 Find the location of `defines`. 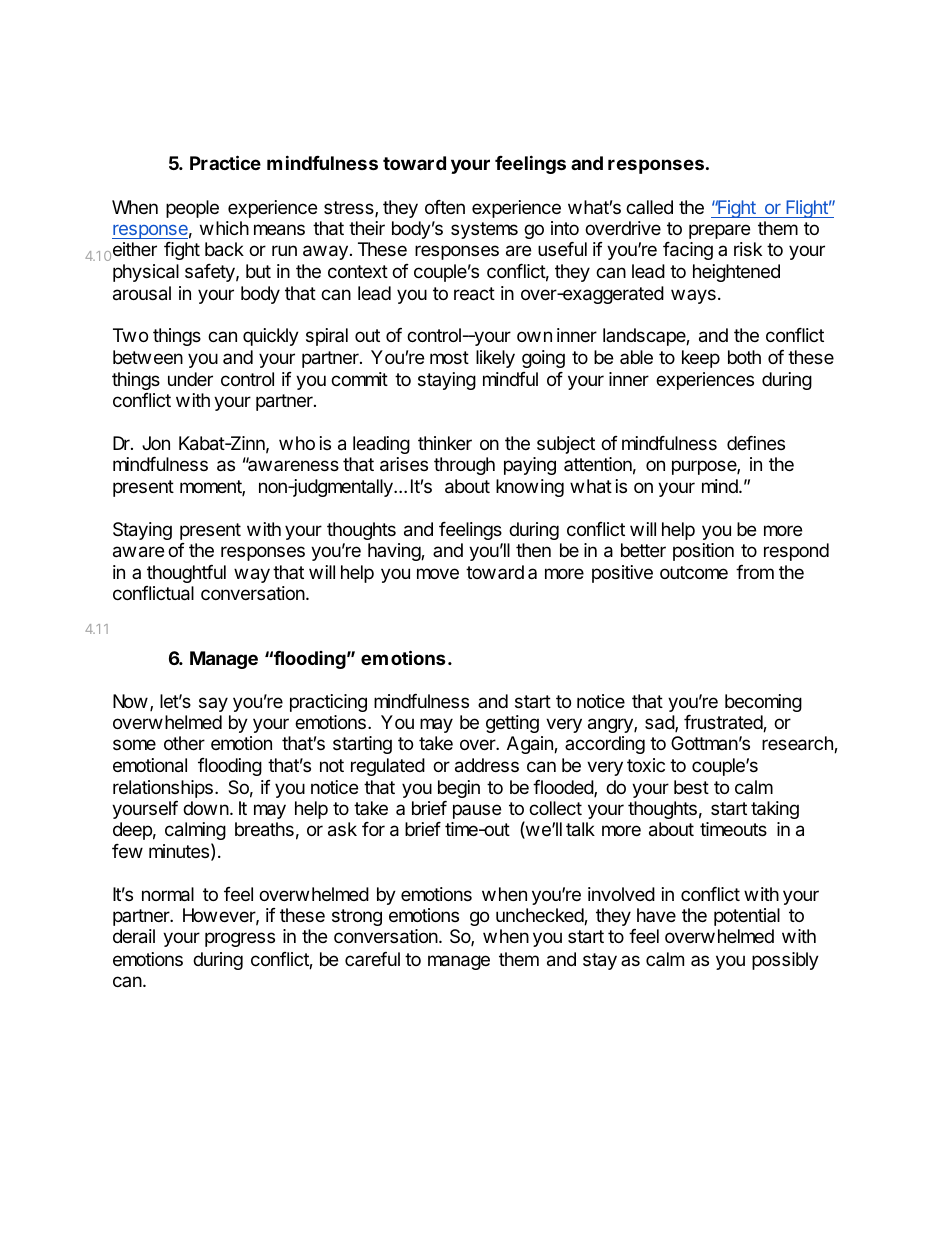

defines is located at coordinates (756, 443).
